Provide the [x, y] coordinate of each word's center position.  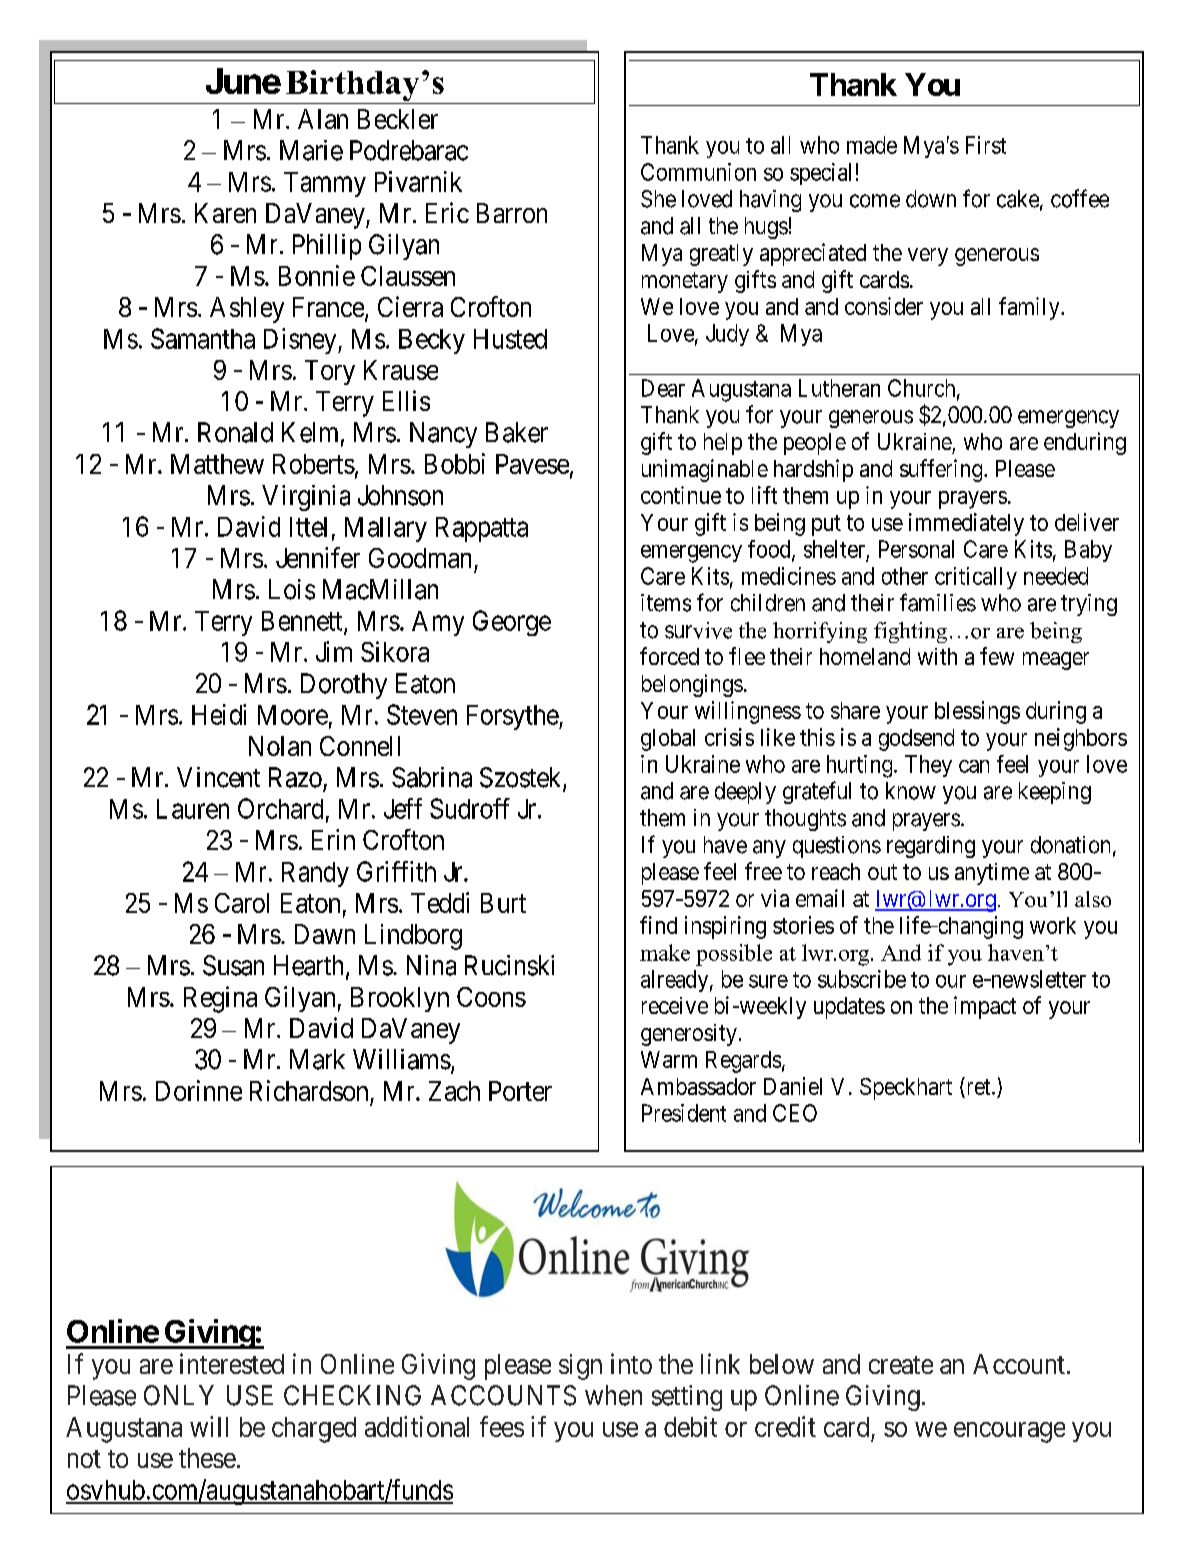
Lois [292, 589]
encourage [1009, 1432]
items [666, 603]
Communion [698, 172]
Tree [217, 112]
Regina [220, 999]
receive [675, 1005]
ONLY [179, 1395]
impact [985, 1007]
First [986, 145]
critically [976, 578]
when [613, 1395]
